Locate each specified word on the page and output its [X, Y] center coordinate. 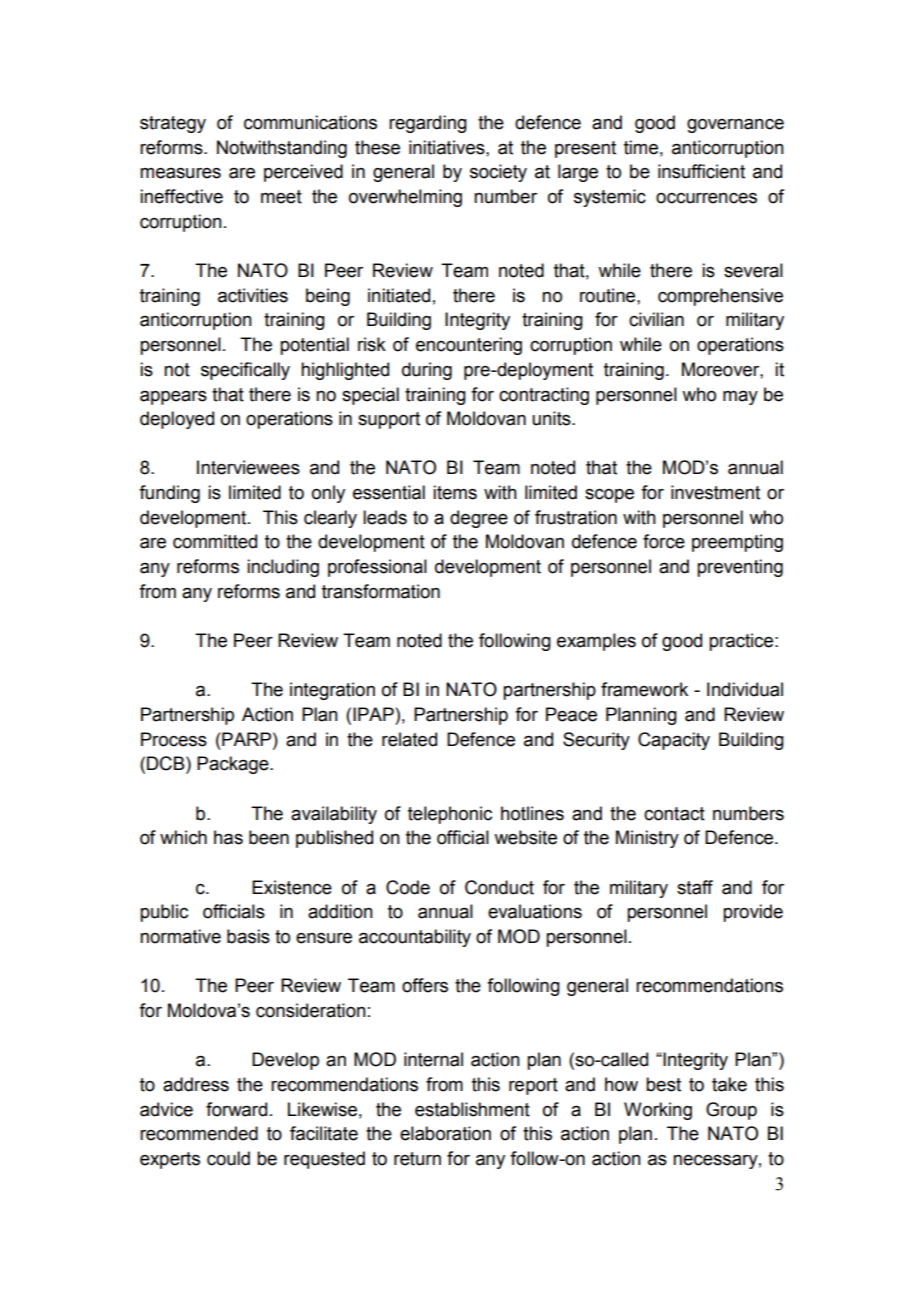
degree [479, 519]
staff [695, 887]
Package [234, 765]
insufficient [701, 171]
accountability [415, 938]
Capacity [674, 741]
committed [215, 541]
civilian [656, 319]
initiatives [448, 147]
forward [236, 1109]
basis [248, 936]
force [664, 541]
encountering [469, 346]
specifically [245, 371]
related [409, 739]
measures [180, 173]
